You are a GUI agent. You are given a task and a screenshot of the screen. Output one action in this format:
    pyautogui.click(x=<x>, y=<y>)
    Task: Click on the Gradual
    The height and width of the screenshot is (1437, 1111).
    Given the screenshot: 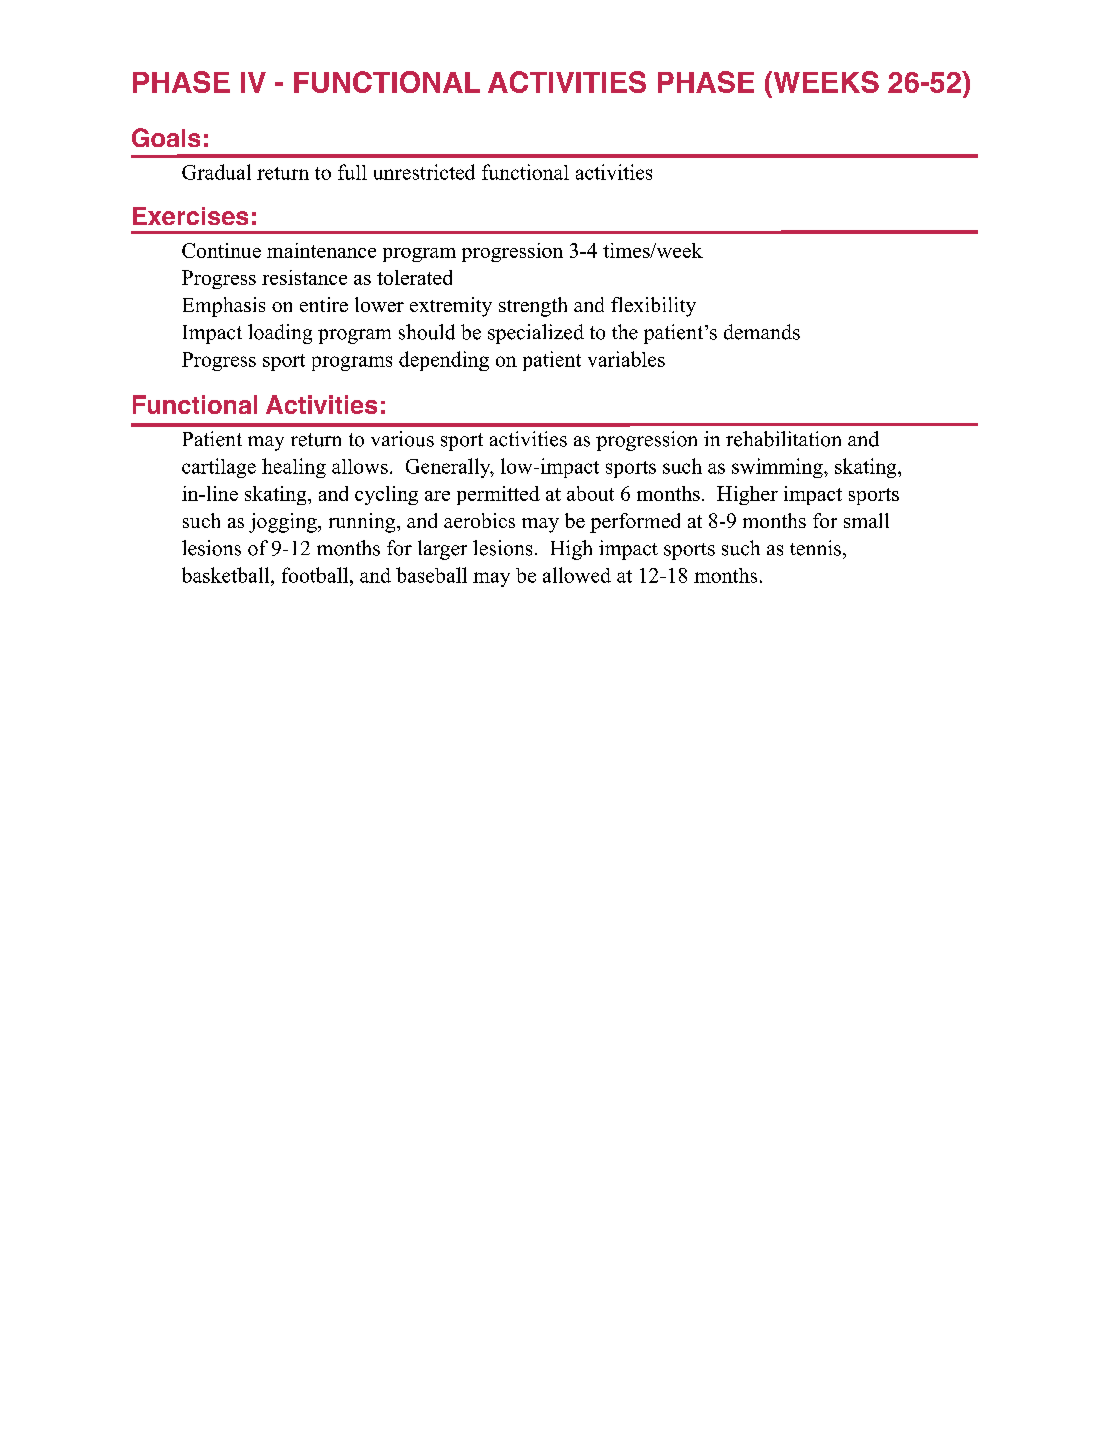 What is the action you would take?
    pyautogui.click(x=216, y=172)
